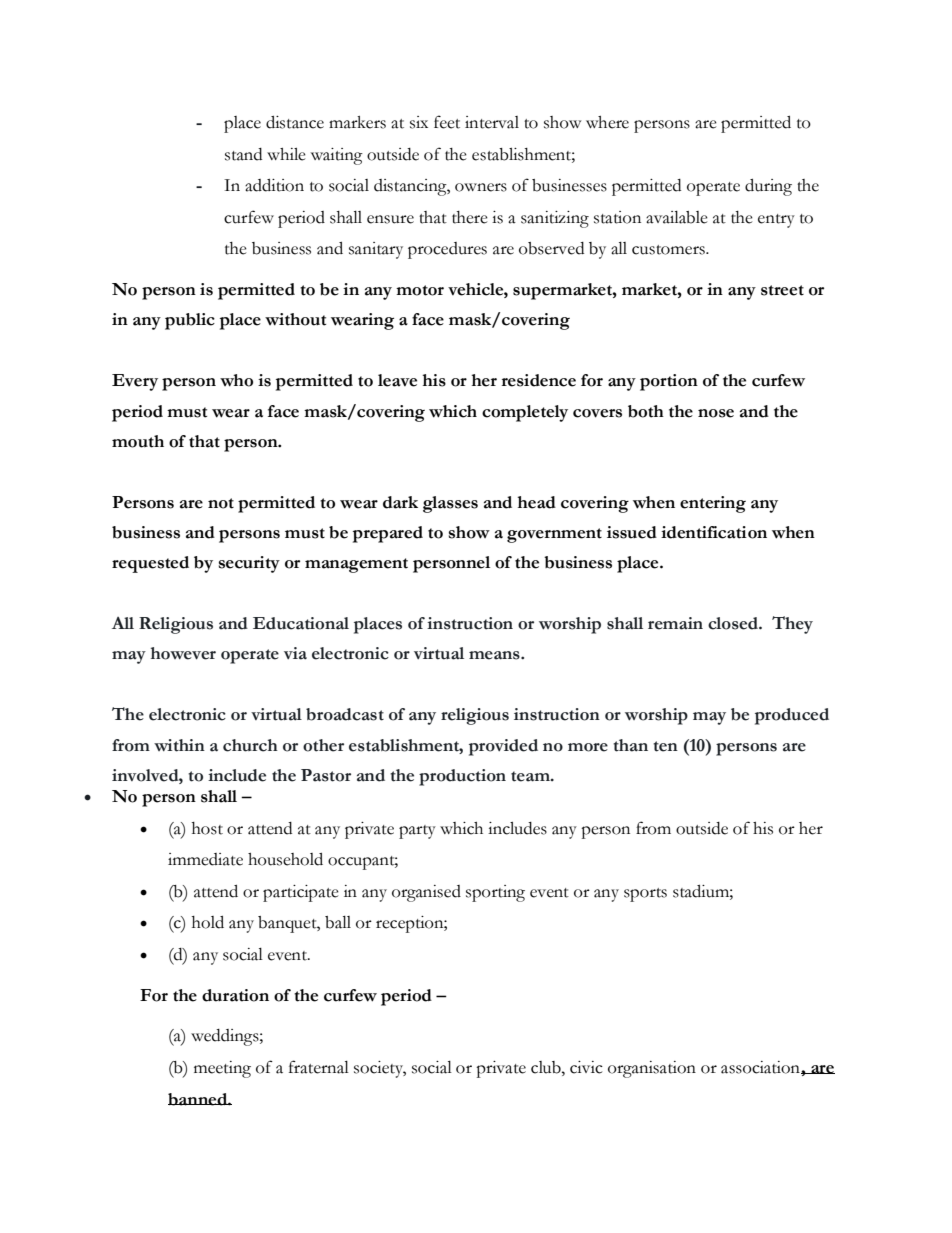  I want to click on society, so click(380, 1069).
